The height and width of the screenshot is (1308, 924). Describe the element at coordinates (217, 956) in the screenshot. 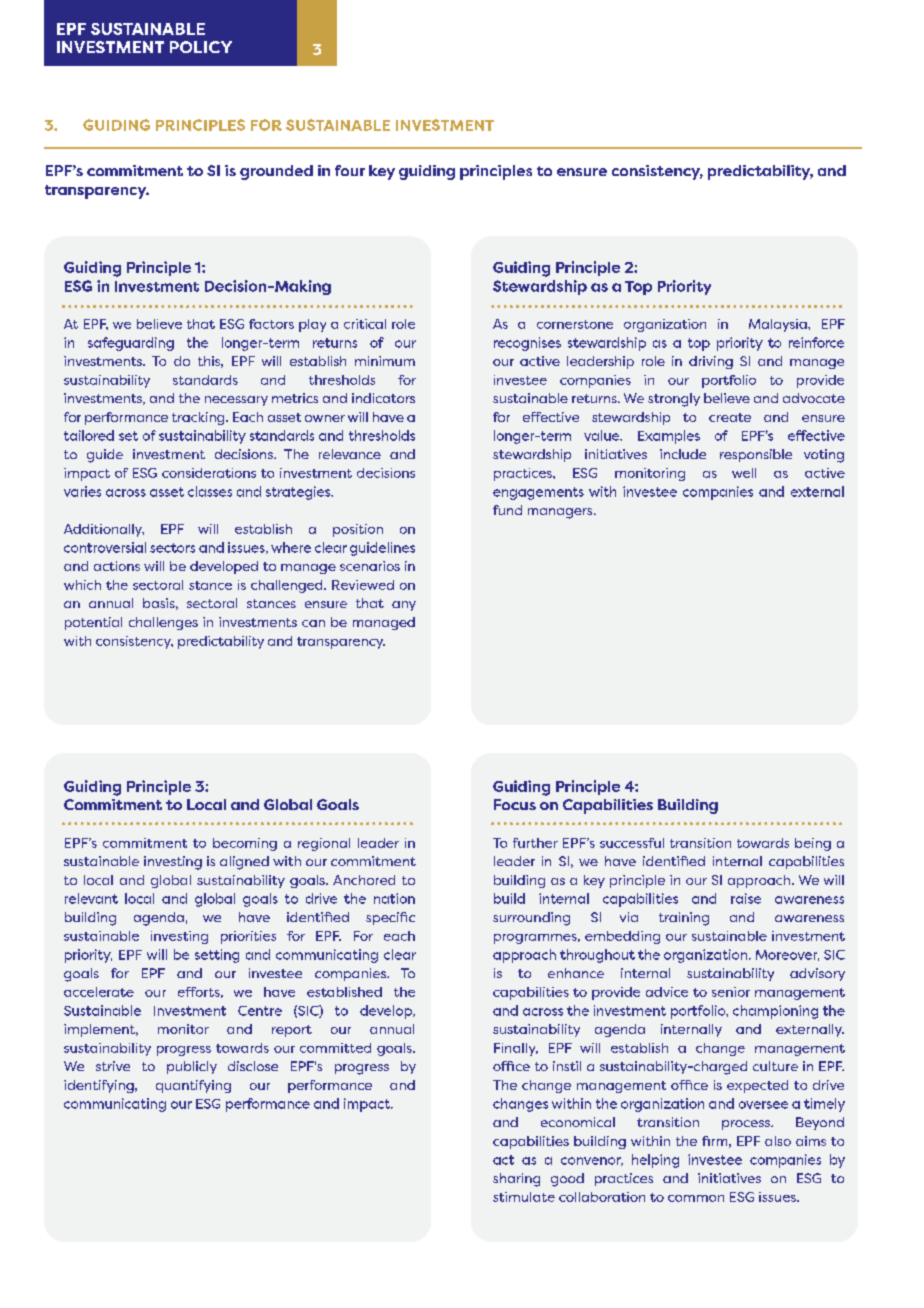

I see `setting` at that location.
